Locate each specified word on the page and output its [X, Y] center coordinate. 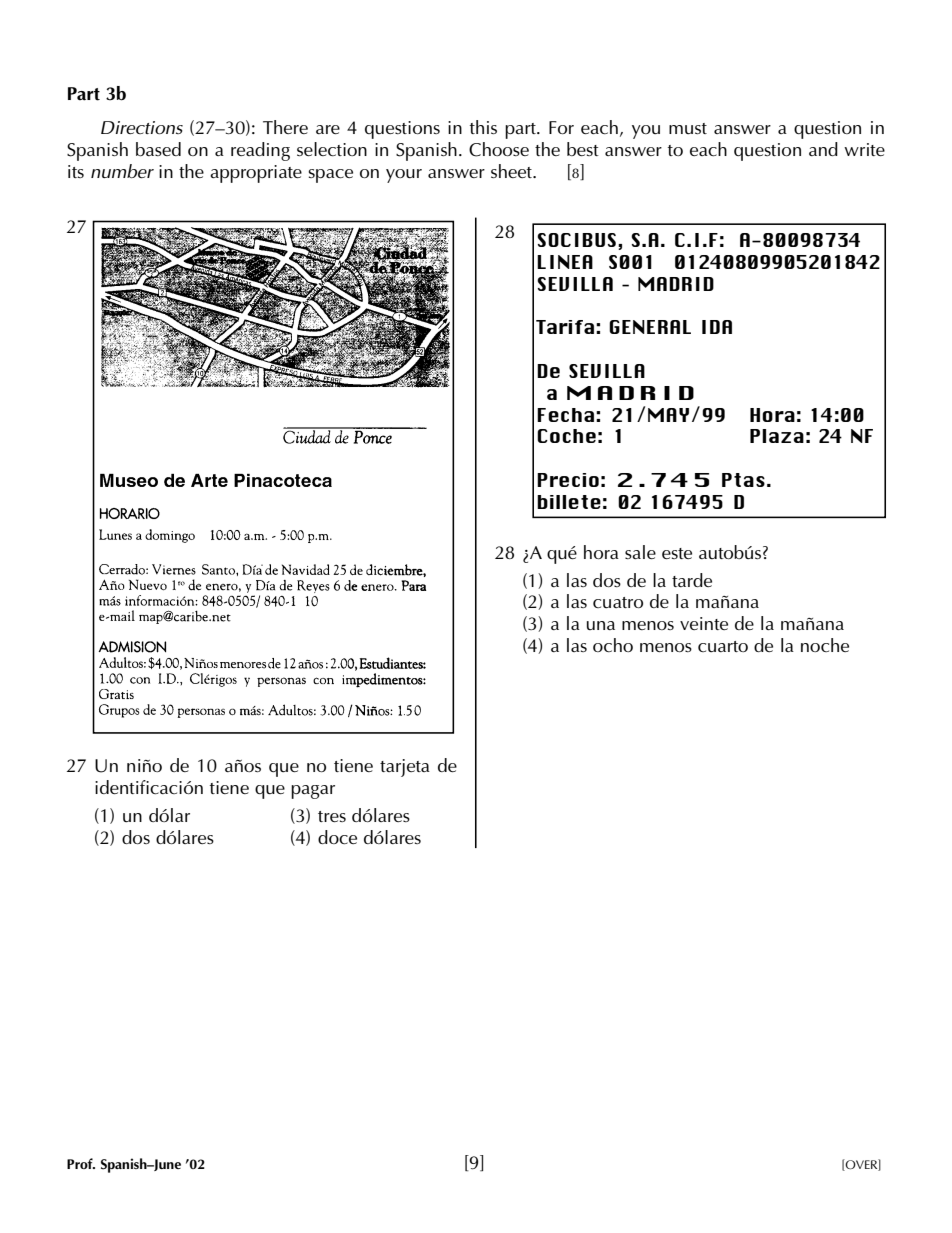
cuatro [618, 602]
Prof [81, 1163]
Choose [499, 149]
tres [332, 816]
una [601, 625]
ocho [613, 645]
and [823, 149]
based [158, 149]
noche [825, 645]
